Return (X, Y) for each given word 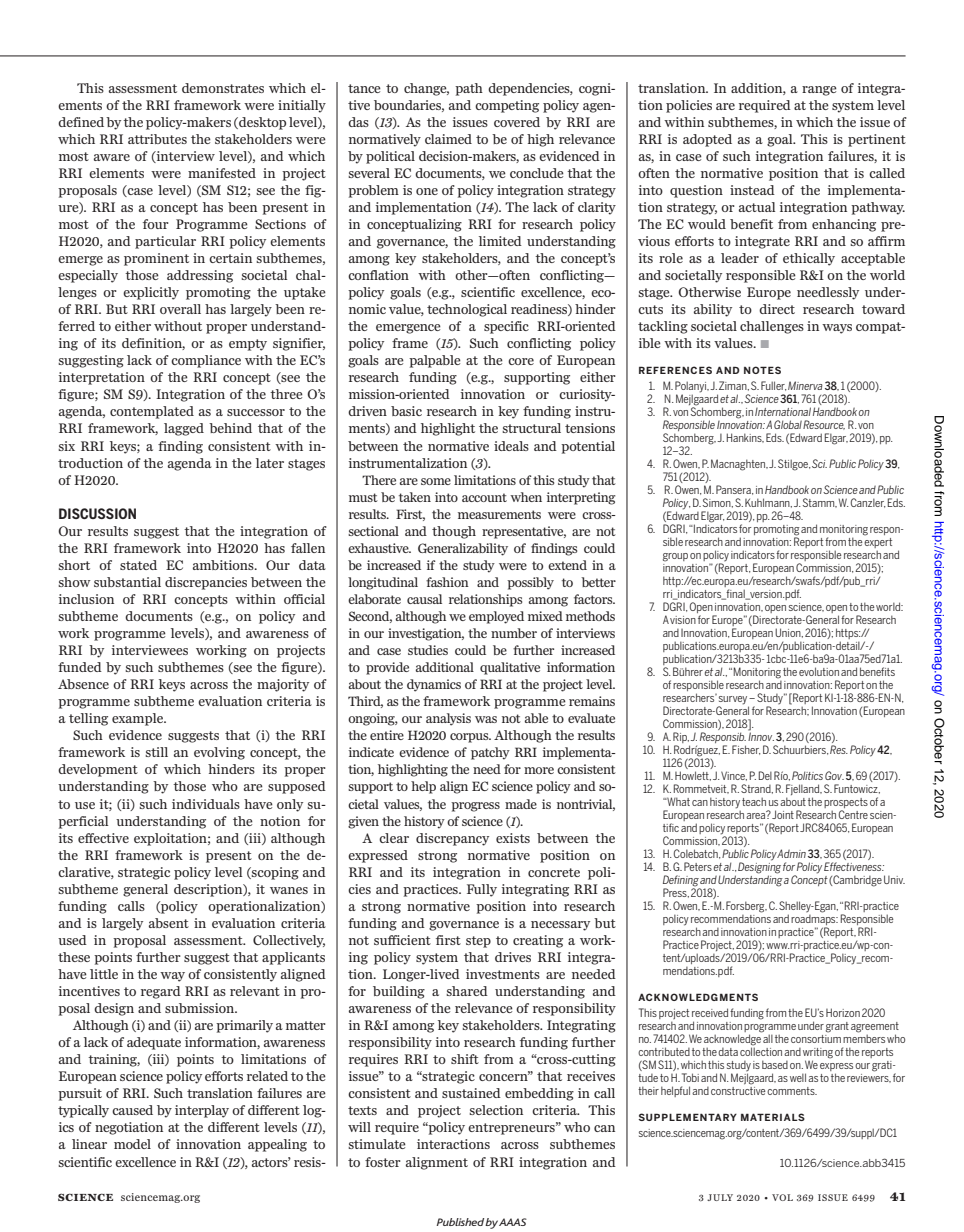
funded (80, 667)
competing (507, 106)
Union (789, 633)
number (514, 633)
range (819, 91)
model (132, 1144)
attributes (157, 139)
